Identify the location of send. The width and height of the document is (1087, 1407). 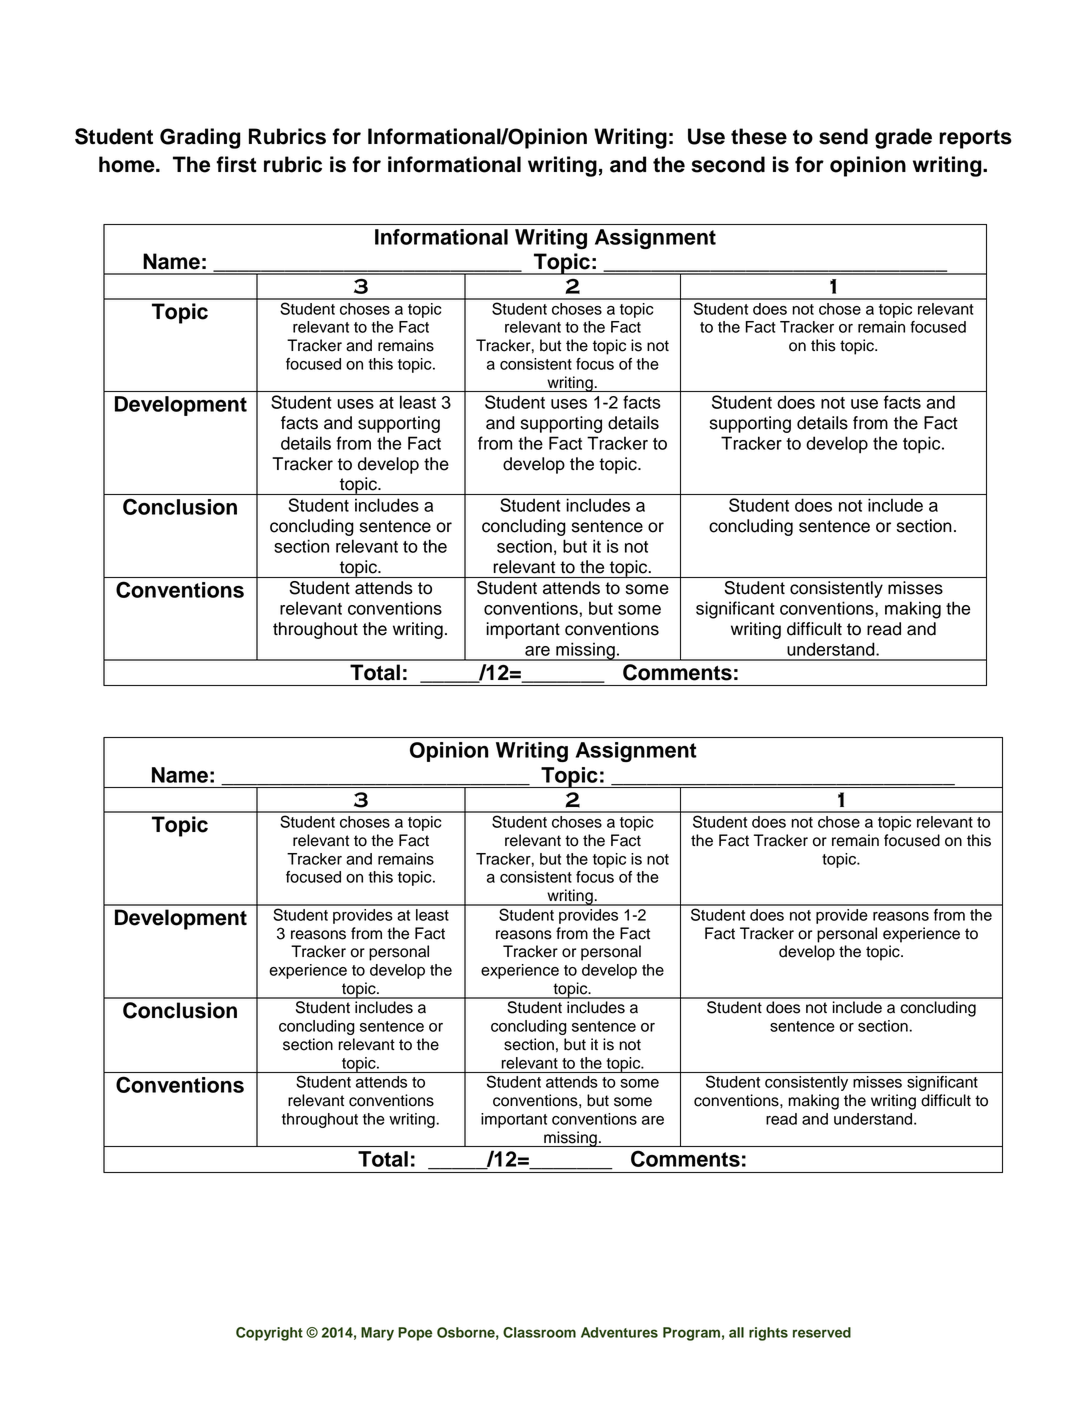
(843, 136).
